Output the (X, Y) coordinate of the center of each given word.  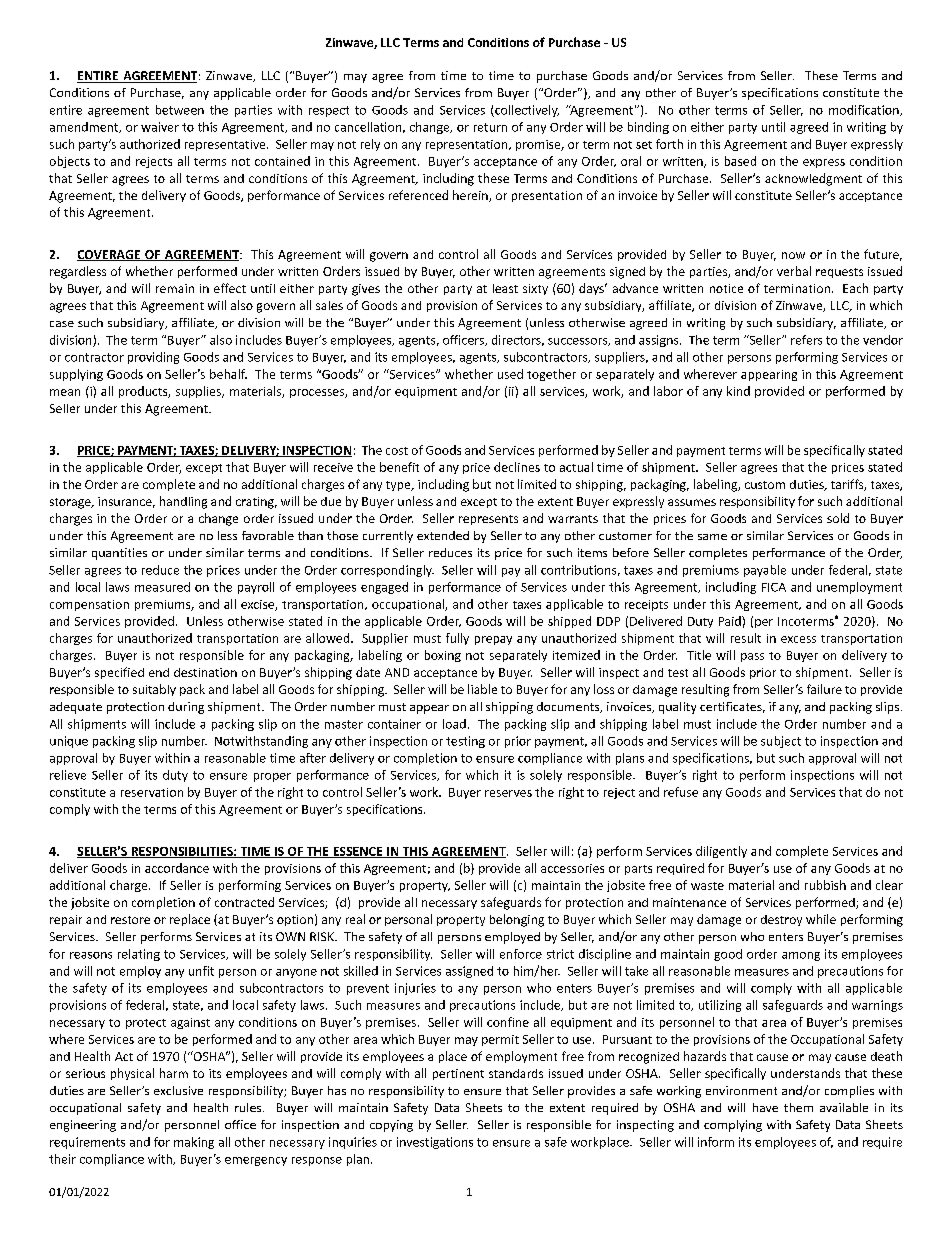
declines (517, 467)
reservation (152, 792)
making (194, 1143)
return (490, 127)
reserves (508, 793)
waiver (160, 127)
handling (183, 502)
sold (838, 518)
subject (781, 742)
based (740, 161)
